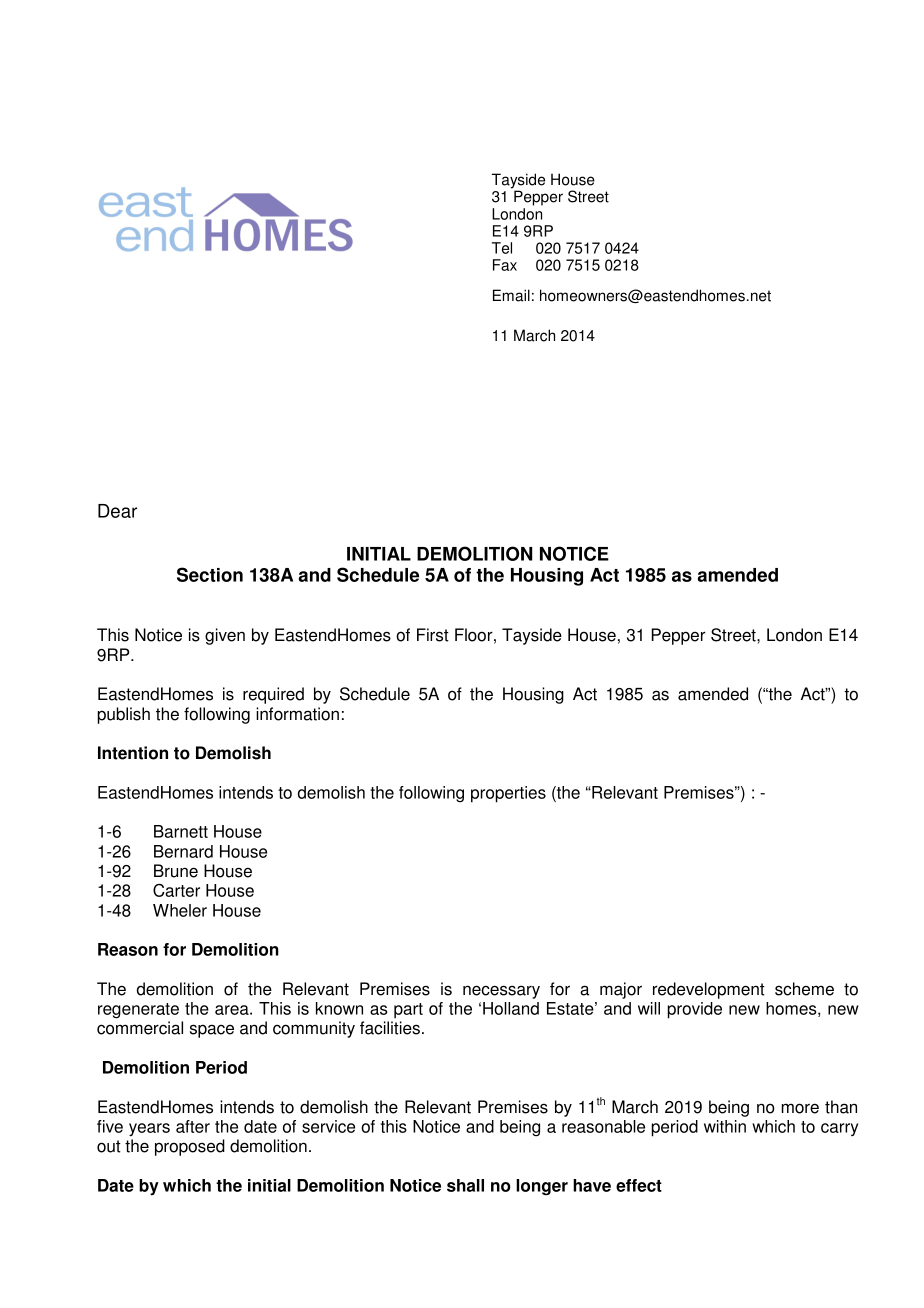 This screenshot has height=1308, width=924. I want to click on Fax, so click(505, 265).
